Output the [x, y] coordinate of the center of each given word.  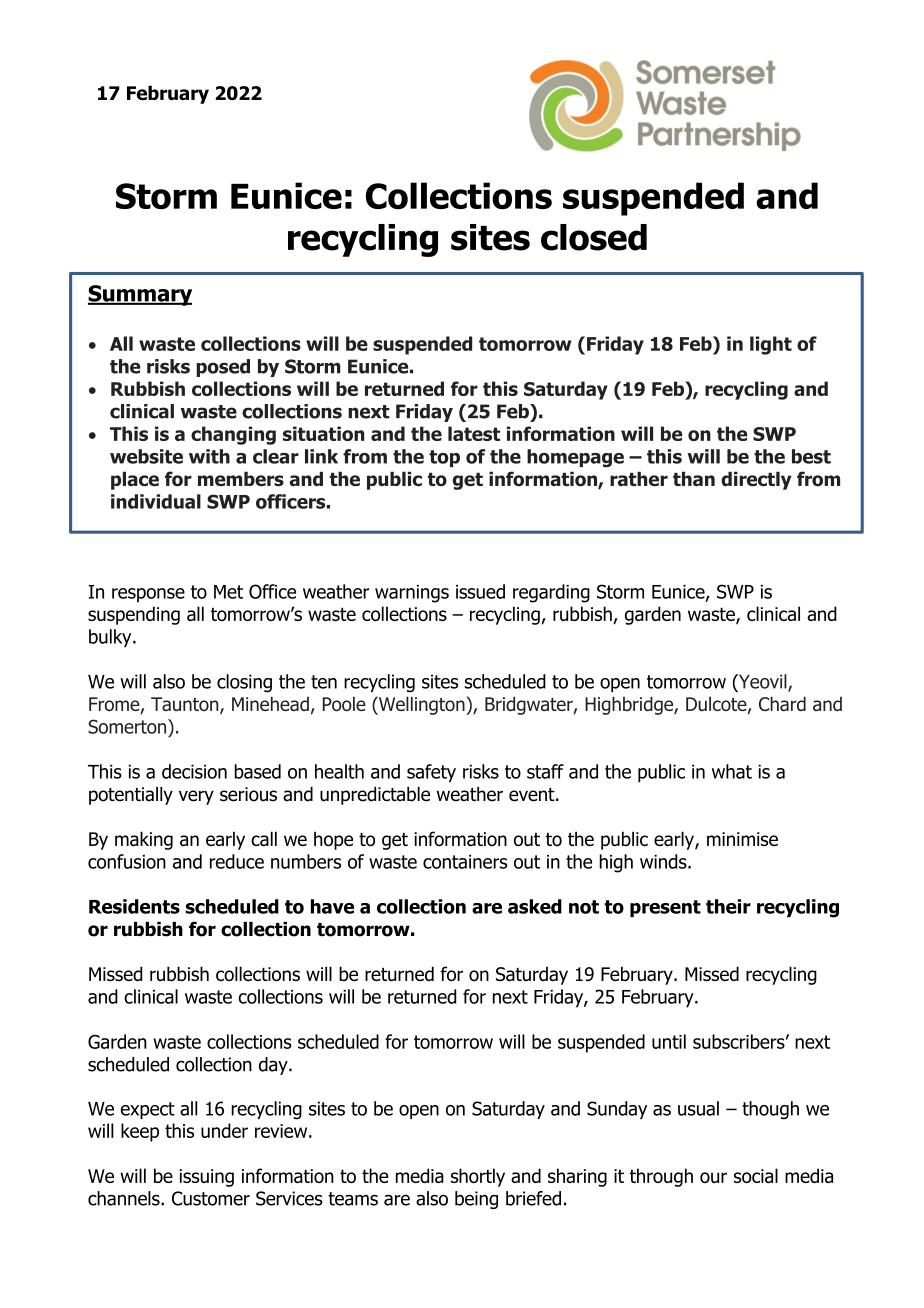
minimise [742, 839]
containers [465, 862]
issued [480, 591]
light [771, 345]
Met [228, 592]
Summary [140, 295]
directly [756, 480]
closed [594, 237]
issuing [206, 1178]
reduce [237, 861]
